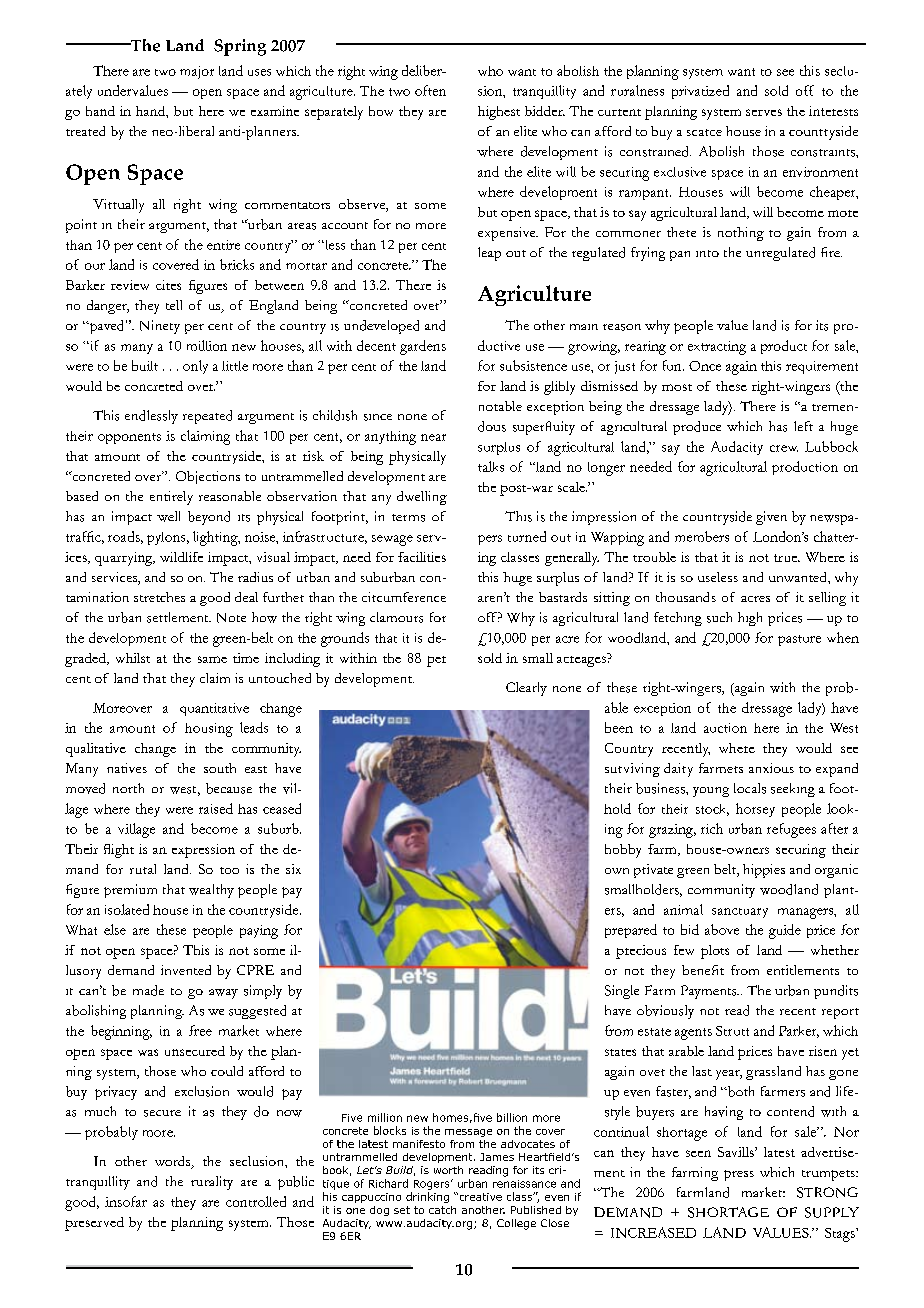 The image size is (924, 1308). I want to click on pasture, so click(799, 640).
